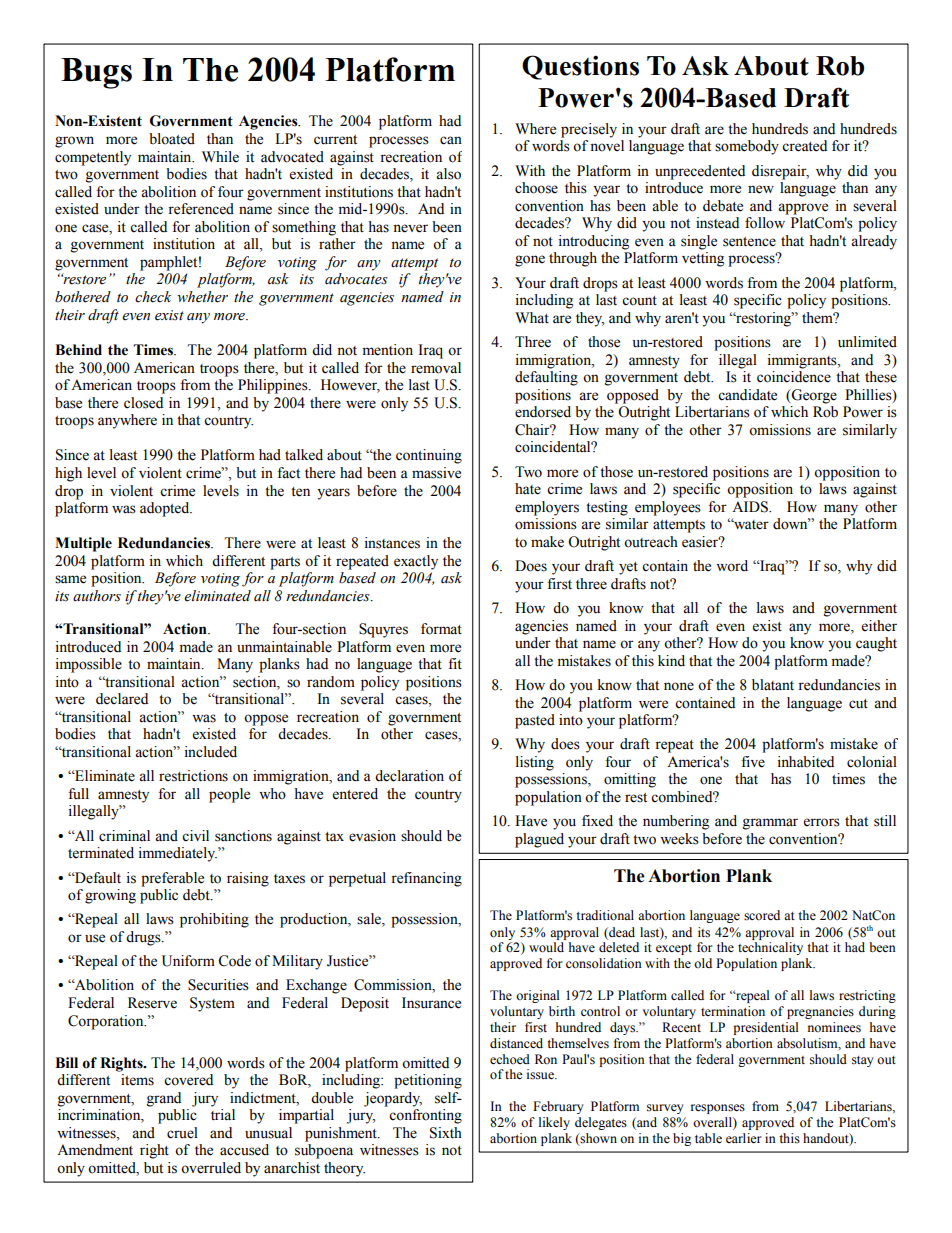 This screenshot has height=1233, width=952. Describe the element at coordinates (804, 146) in the screenshot. I see `created` at that location.
